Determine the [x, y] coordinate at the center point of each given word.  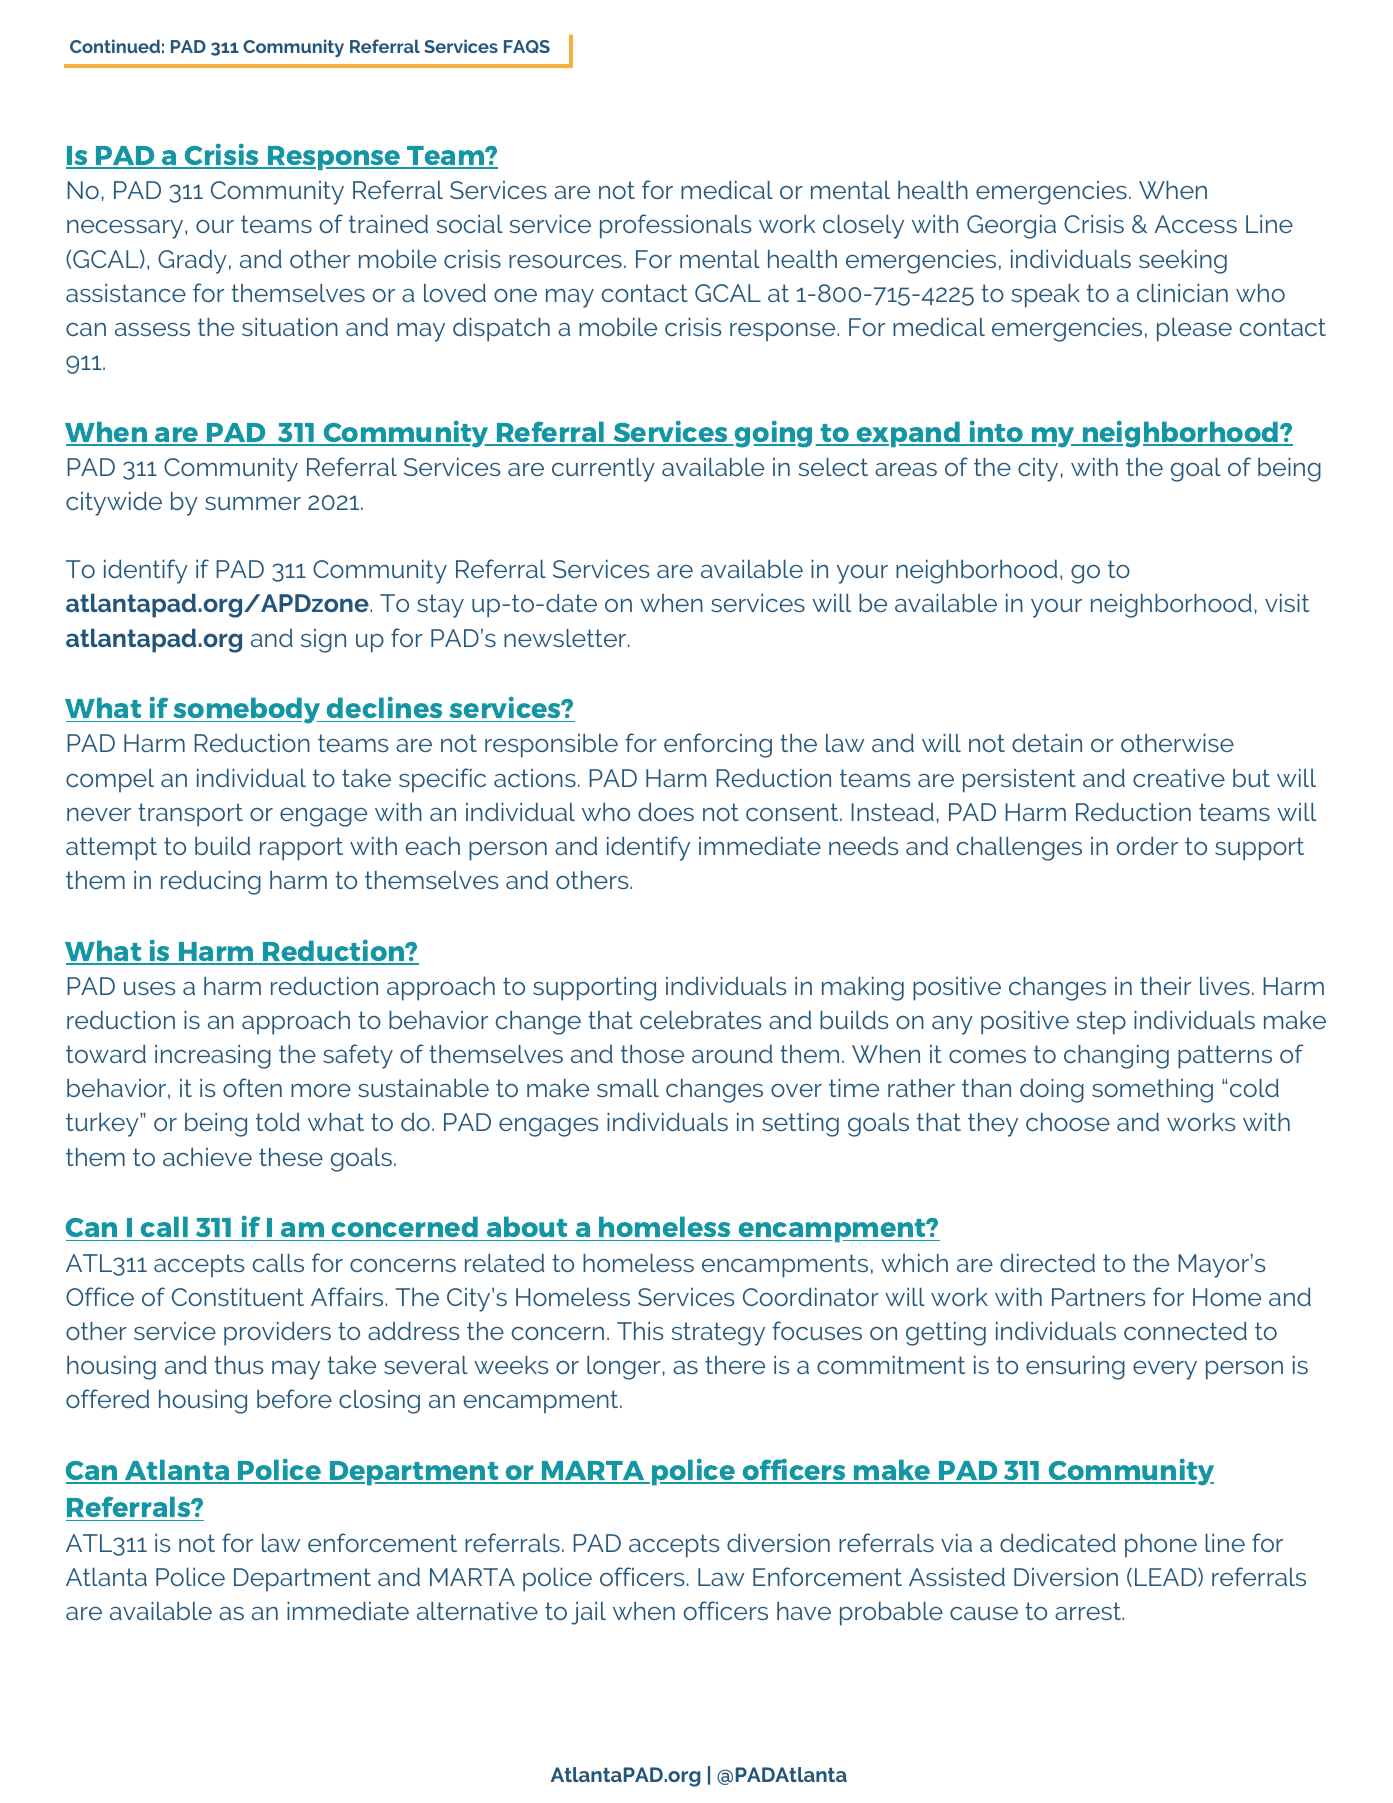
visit [1287, 603]
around [732, 1054]
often [252, 1087]
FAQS [527, 46]
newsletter [566, 638]
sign [323, 641]
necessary [126, 229]
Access [1196, 224]
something [1152, 1091]
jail [588, 1613]
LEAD [1167, 1577]
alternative [477, 1611]
